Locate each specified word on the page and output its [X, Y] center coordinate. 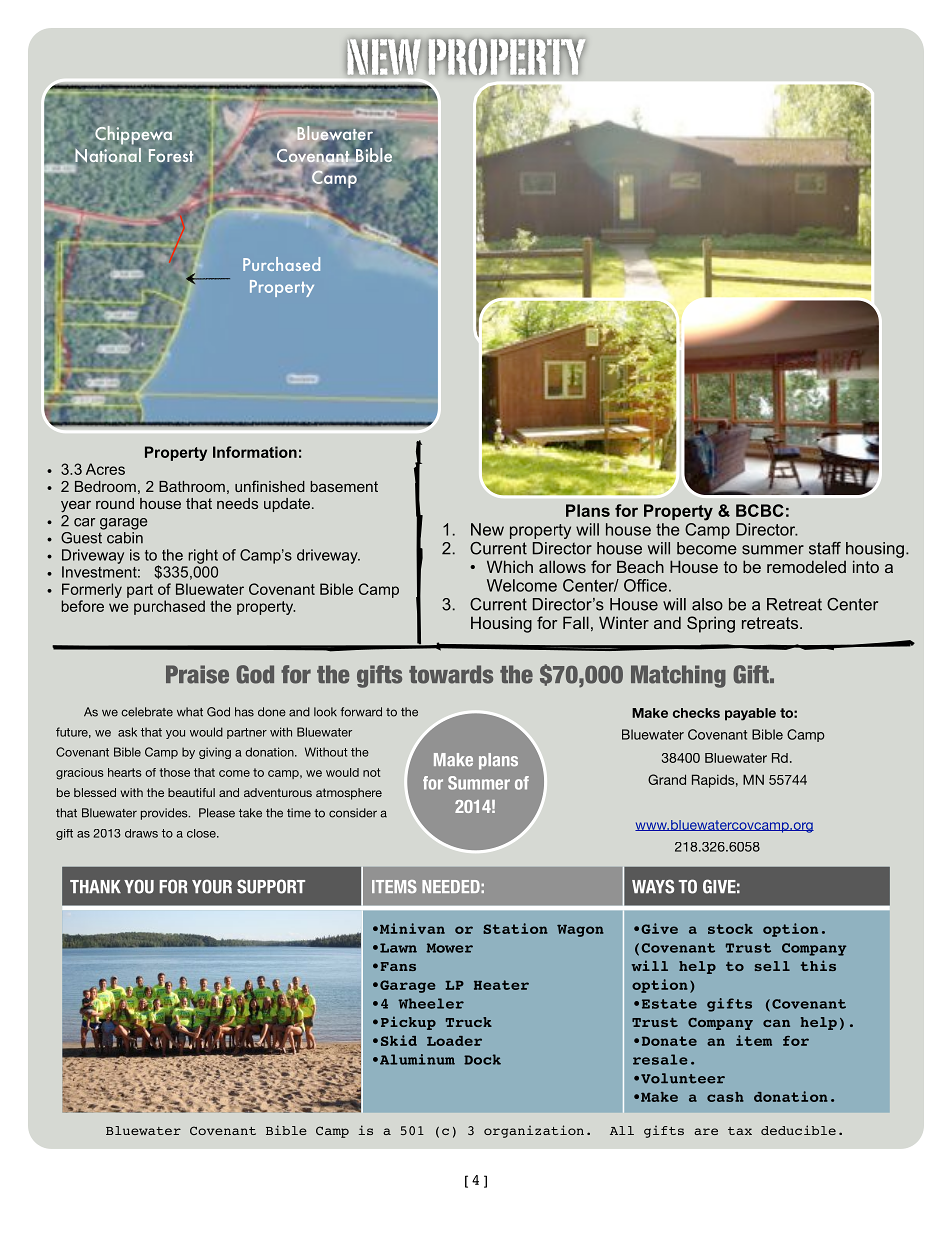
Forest [171, 155]
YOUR [212, 886]
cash [725, 1097]
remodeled [806, 566]
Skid [399, 1040]
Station [515, 928]
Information [255, 452]
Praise [197, 674]
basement [344, 486]
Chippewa [133, 135]
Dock [482, 1059]
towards [451, 674]
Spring [711, 624]
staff [825, 548]
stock [730, 929]
